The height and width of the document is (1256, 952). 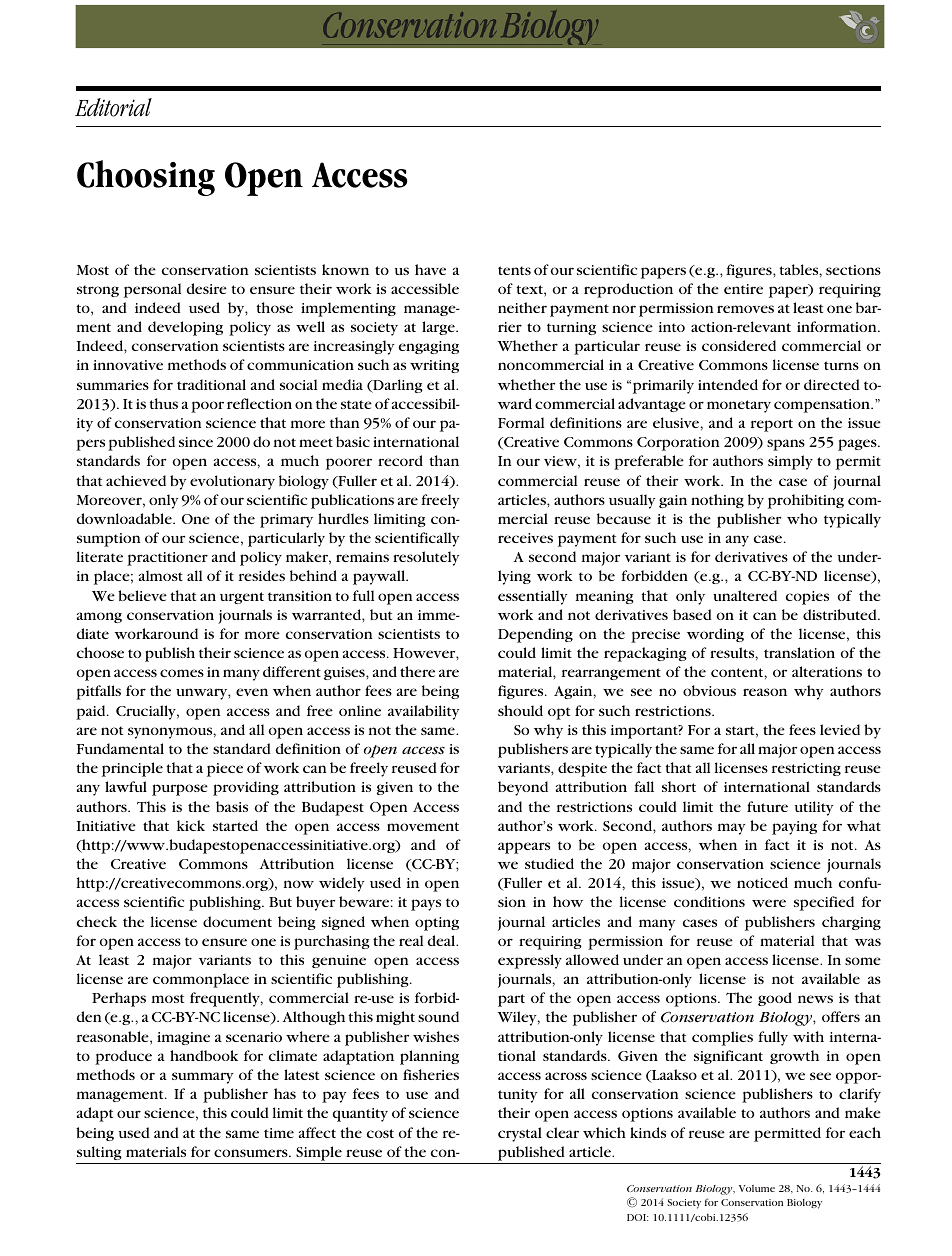 What do you see at coordinates (525, 538) in the document?
I see `receives` at bounding box center [525, 538].
